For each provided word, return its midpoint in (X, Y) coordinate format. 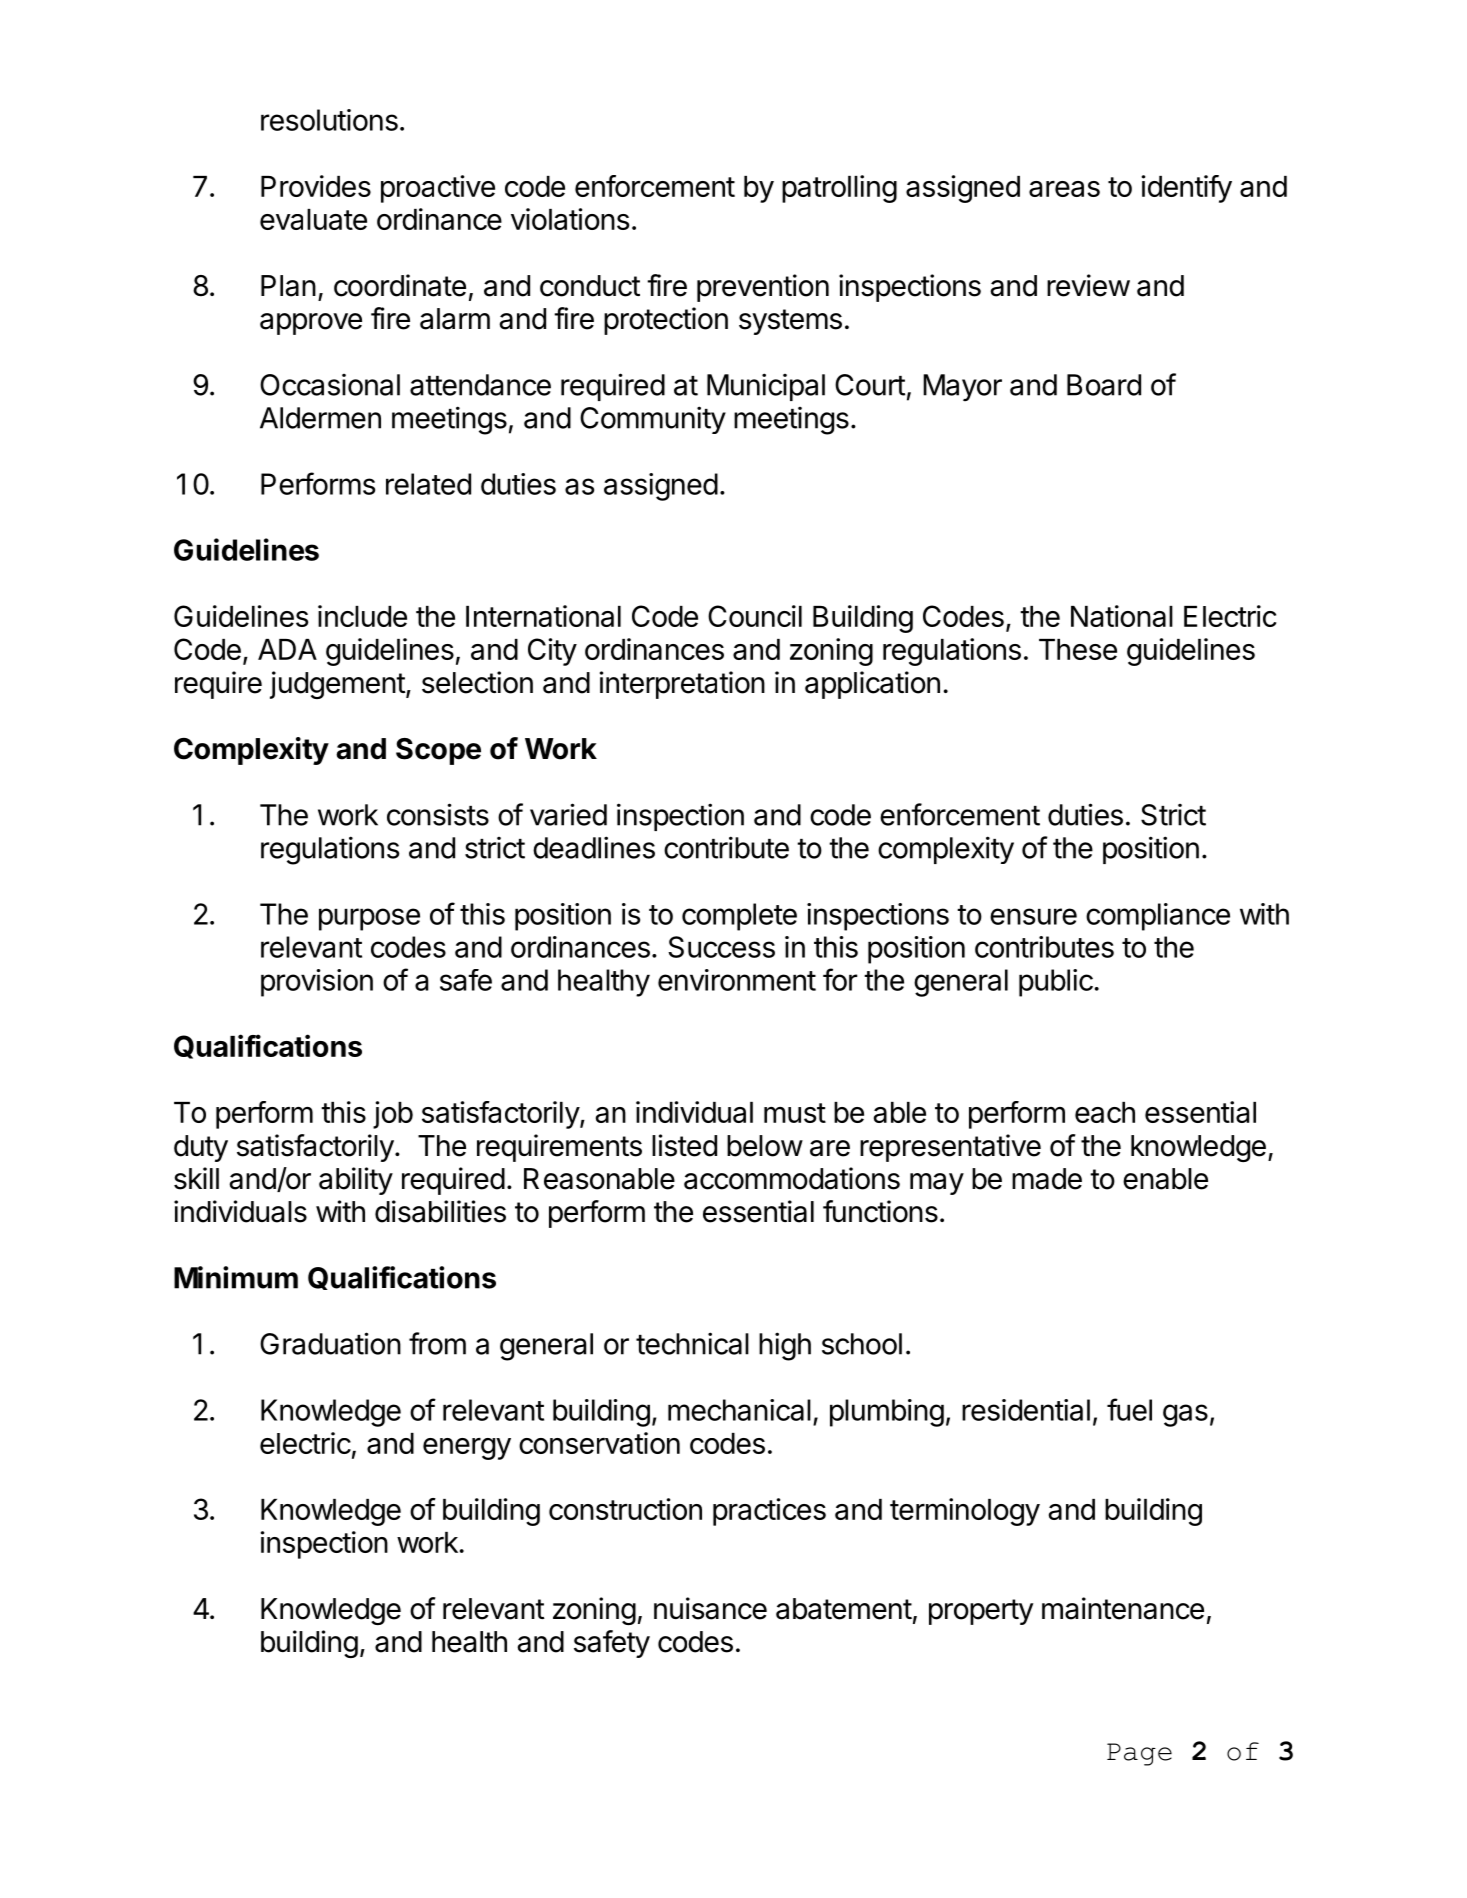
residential (1026, 1410)
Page (1139, 1754)
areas (1064, 189)
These (1078, 649)
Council (755, 616)
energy (467, 1449)
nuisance (710, 1608)
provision (317, 983)
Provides (316, 186)
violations (570, 219)
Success (721, 947)
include (362, 616)
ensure (1033, 916)
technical (692, 1343)
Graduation (330, 1343)
